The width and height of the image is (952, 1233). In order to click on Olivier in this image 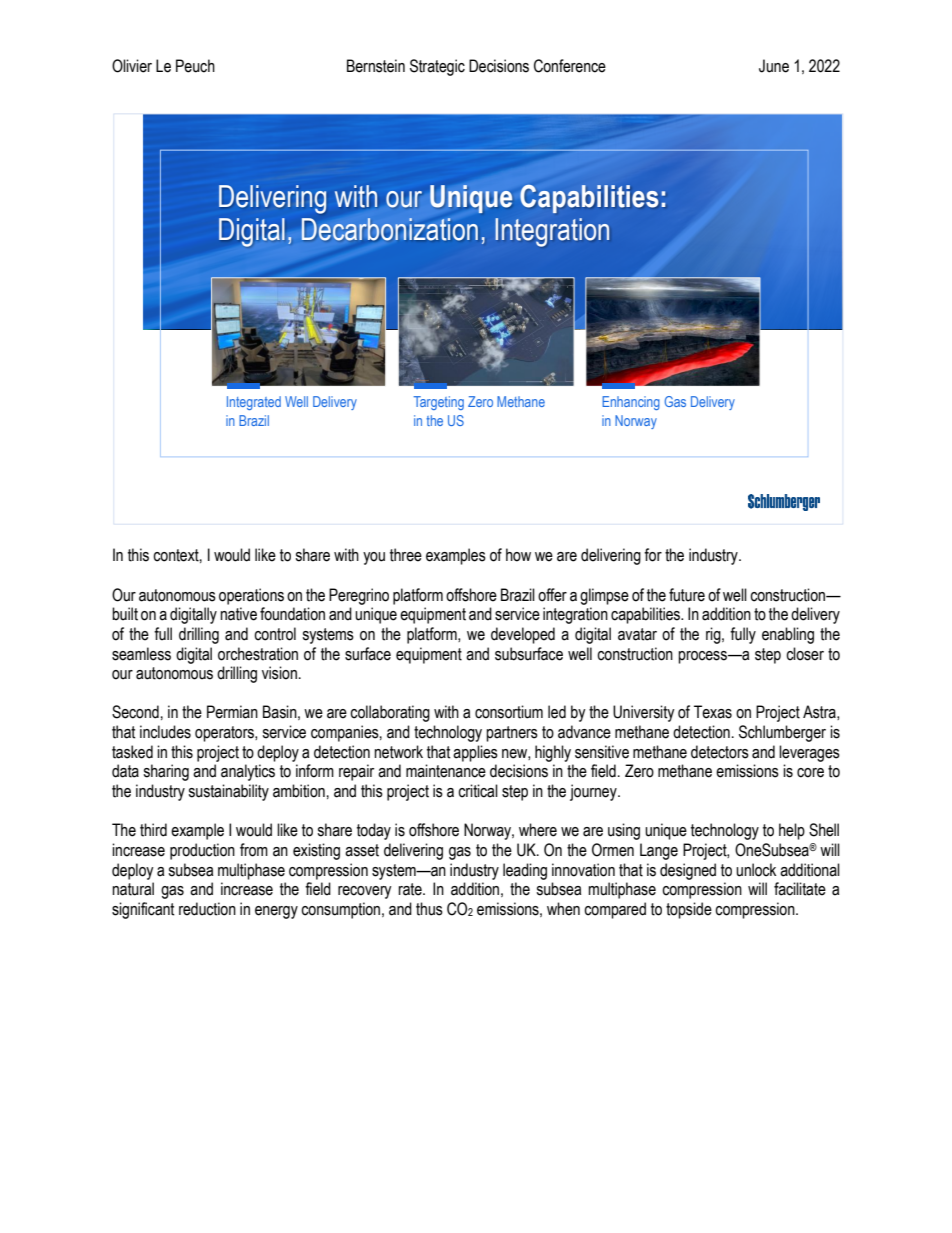, I will do `click(132, 66)`.
